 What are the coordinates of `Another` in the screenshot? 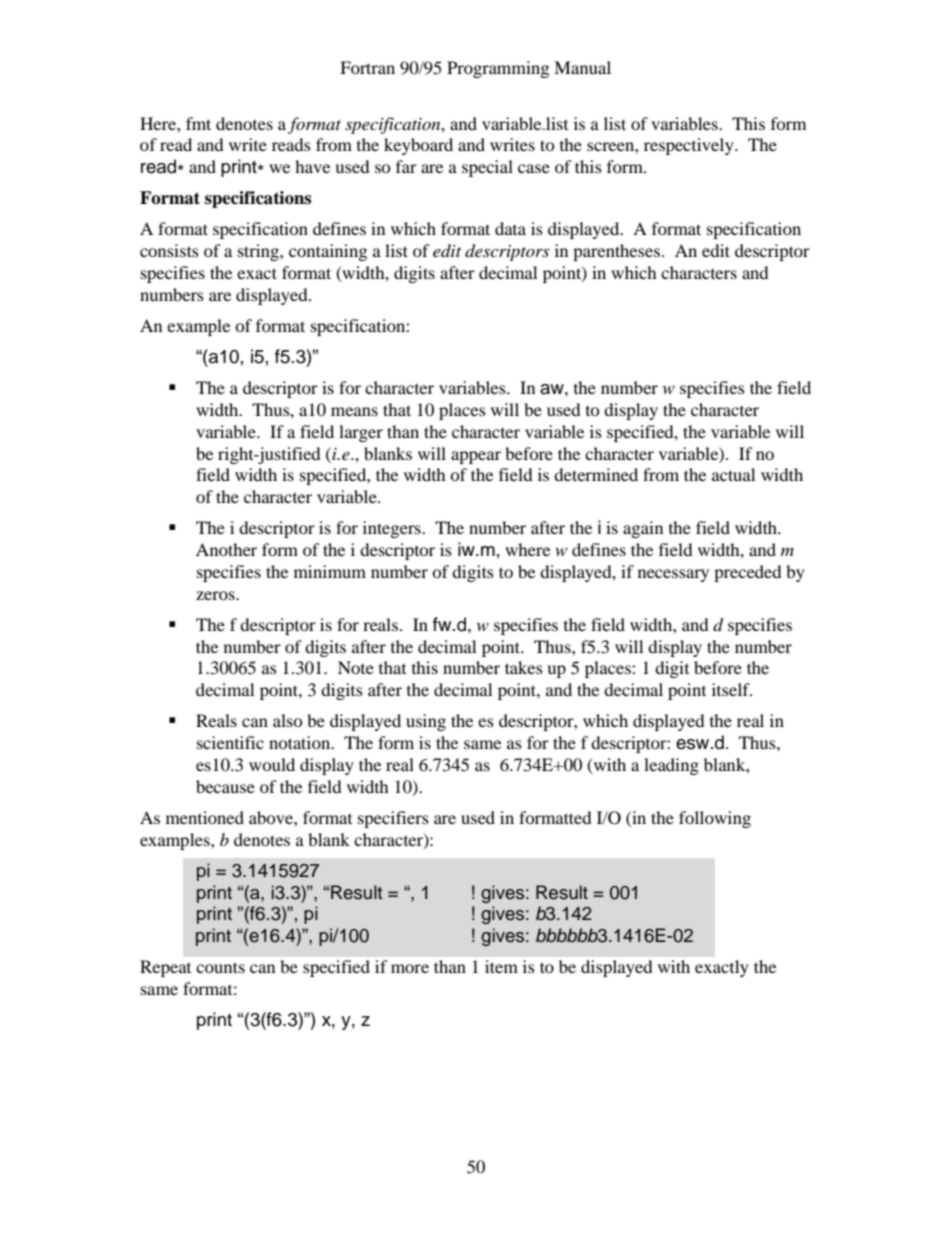 It's located at (226, 549).
